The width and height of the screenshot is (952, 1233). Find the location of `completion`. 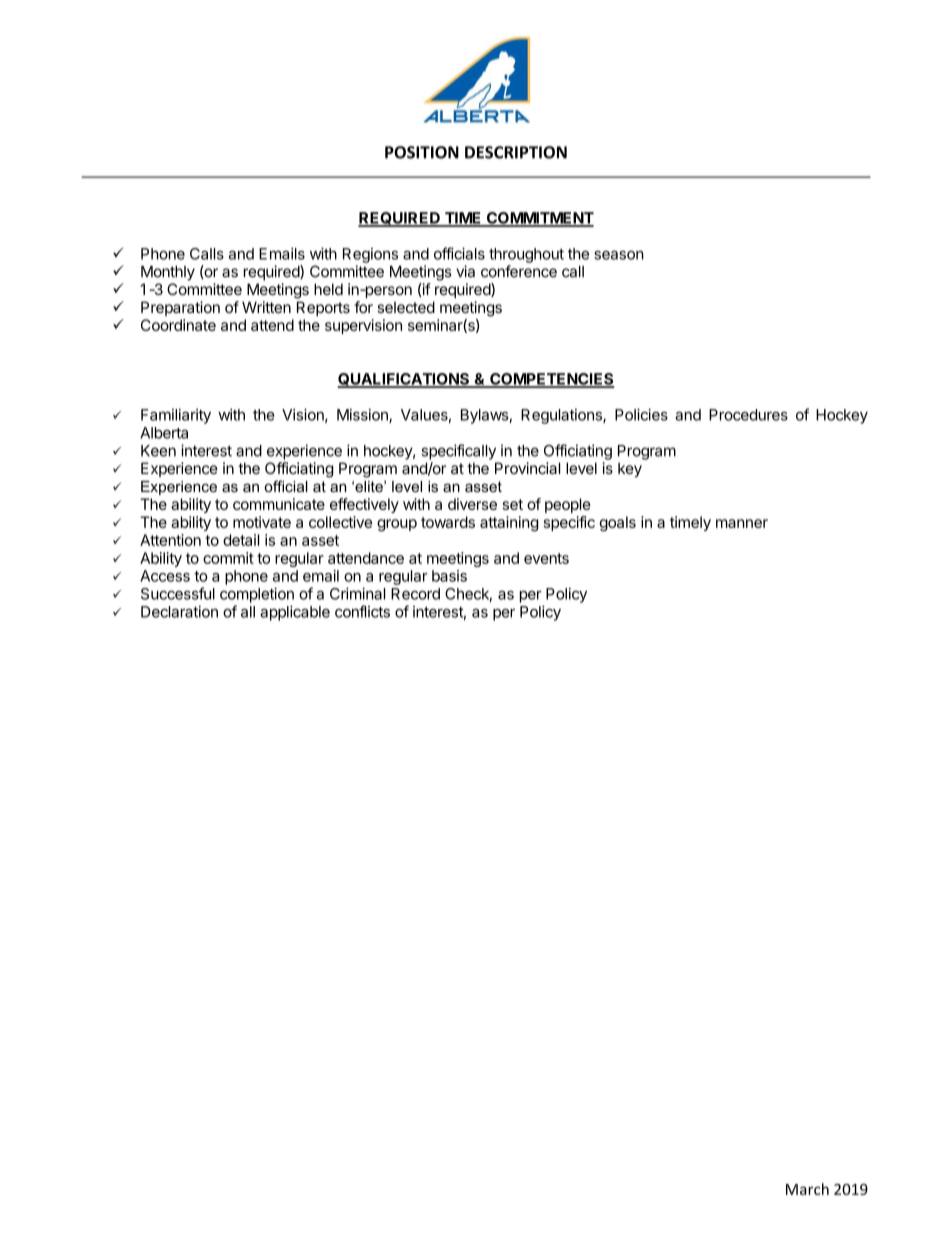

completion is located at coordinates (257, 595).
